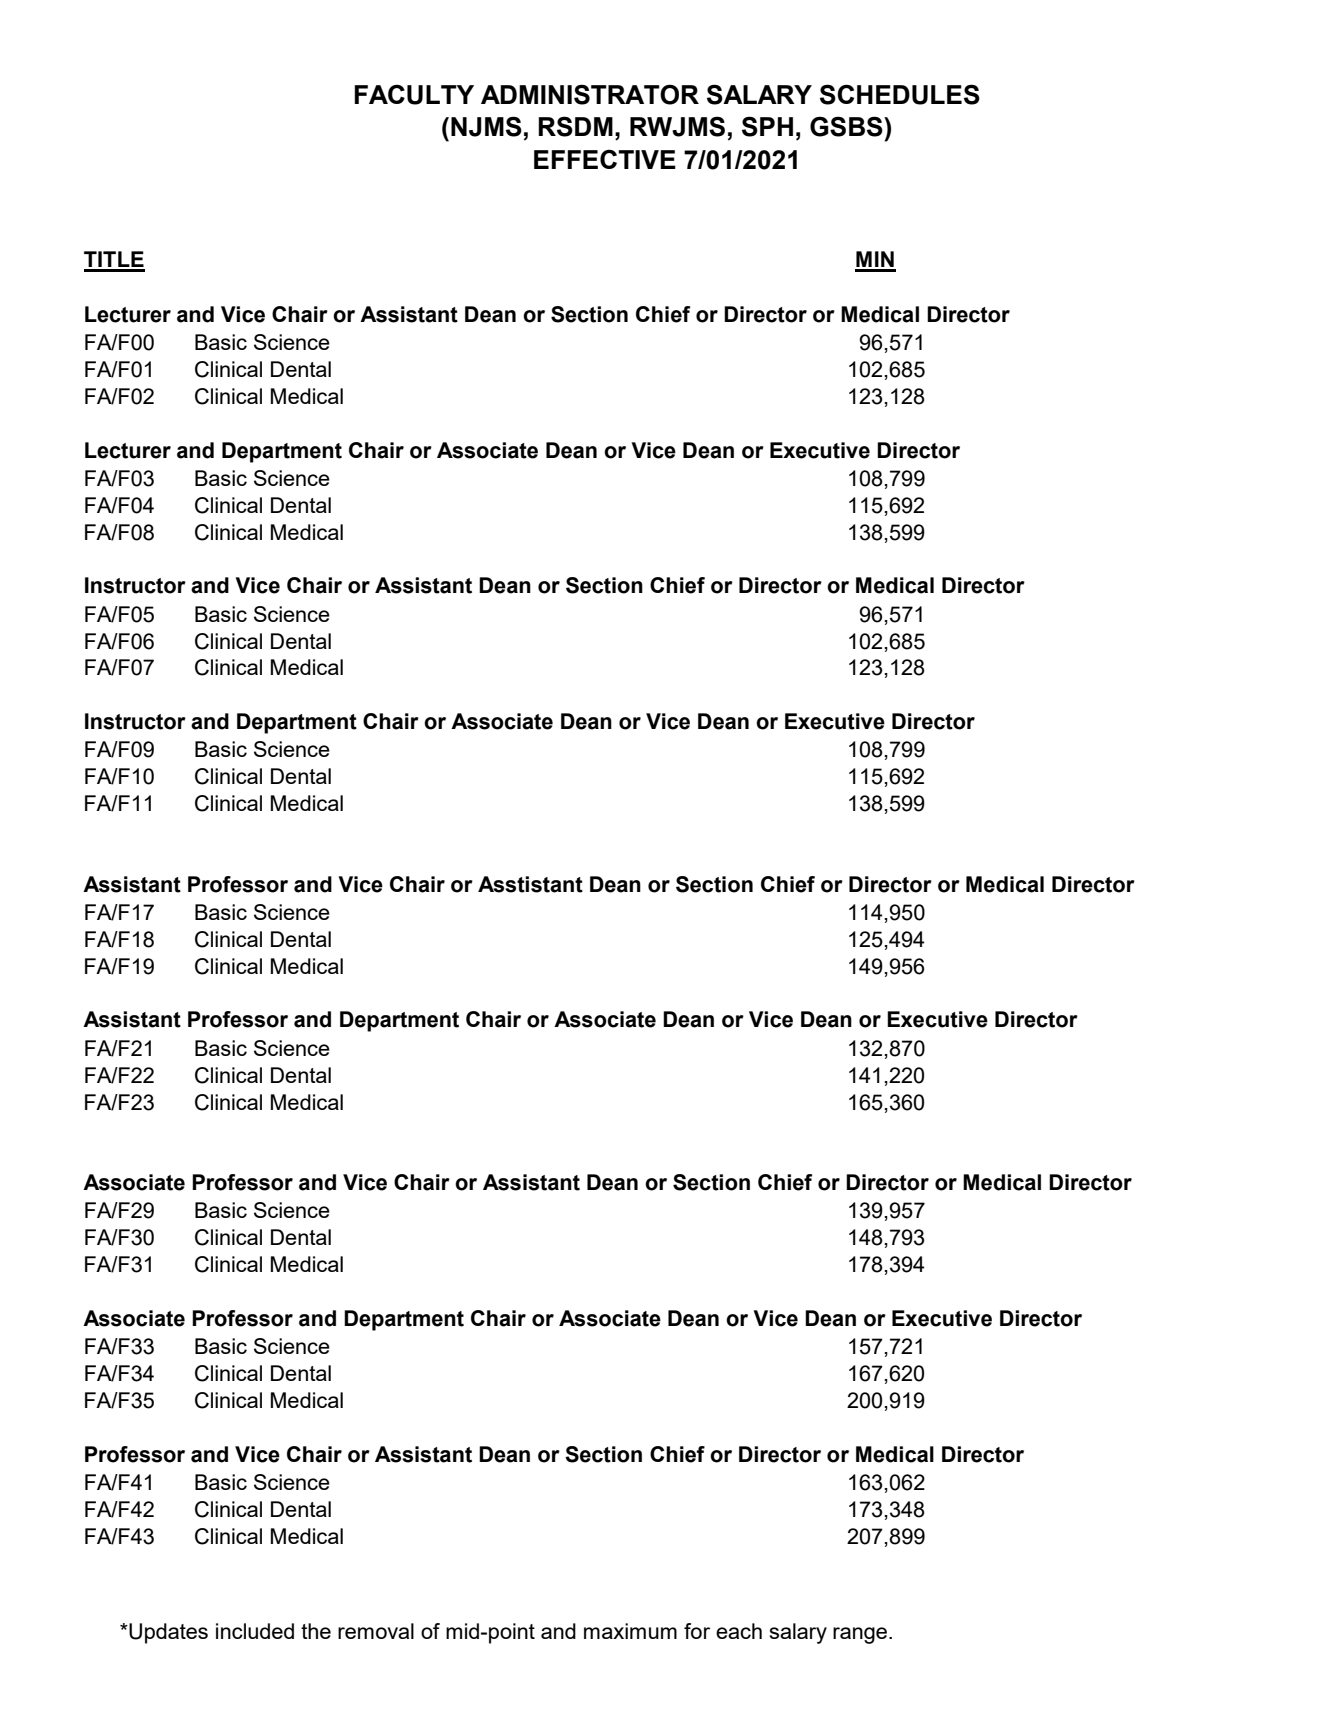 The image size is (1334, 1726). I want to click on included, so click(255, 1631).
